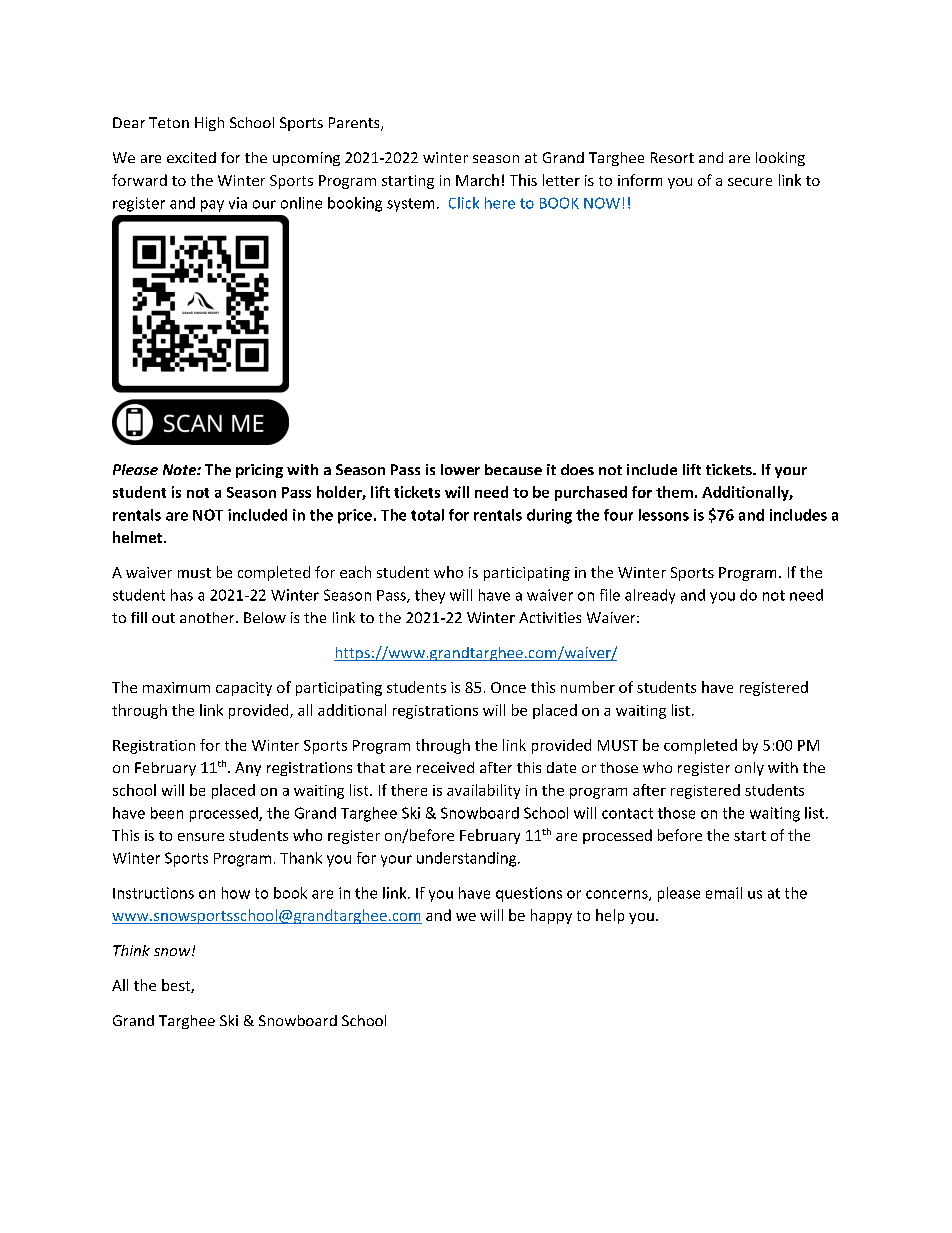 The image size is (952, 1233). Describe the element at coordinates (191, 157) in the screenshot. I see `excited` at that location.
